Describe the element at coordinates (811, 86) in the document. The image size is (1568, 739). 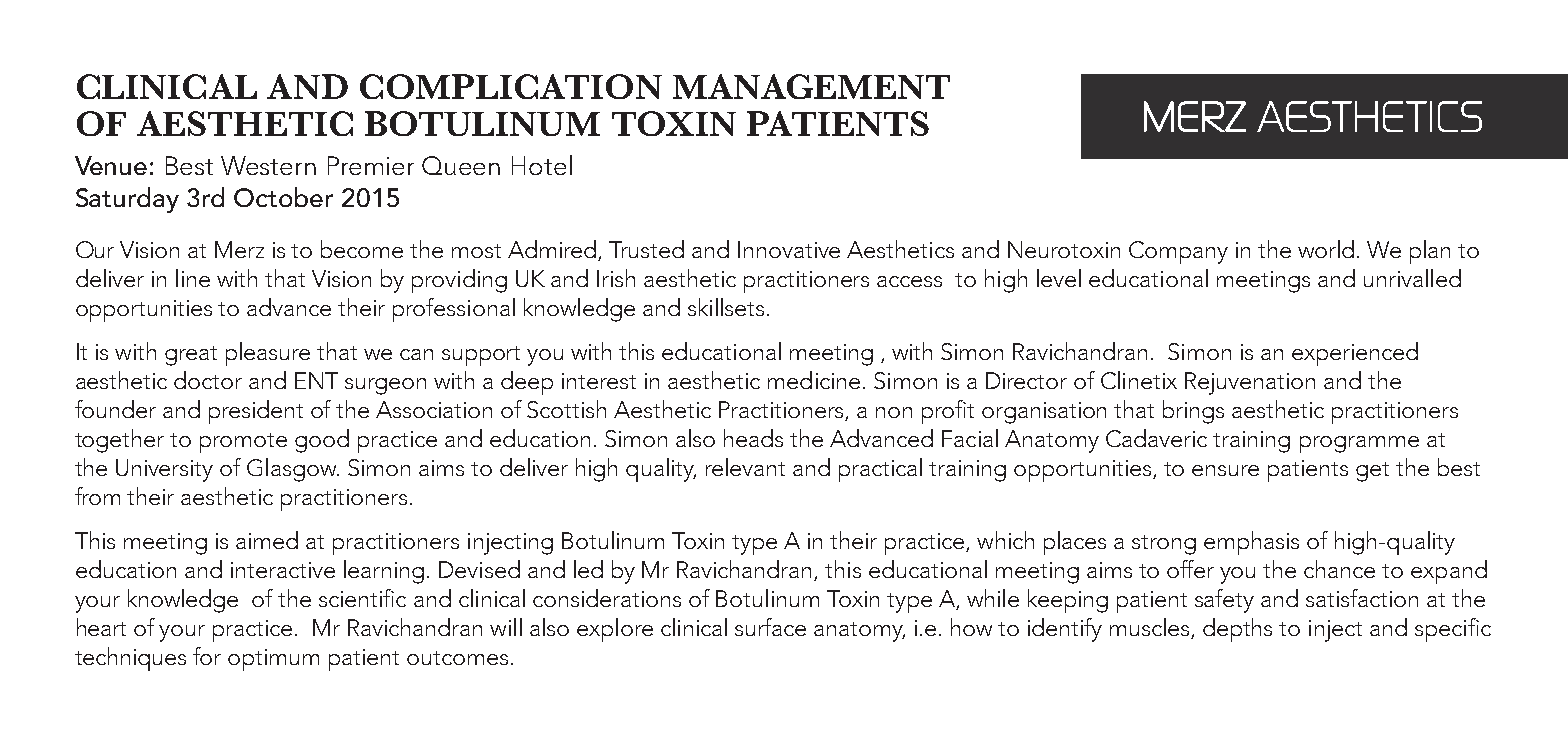
I see `MANAGEMENT` at that location.
